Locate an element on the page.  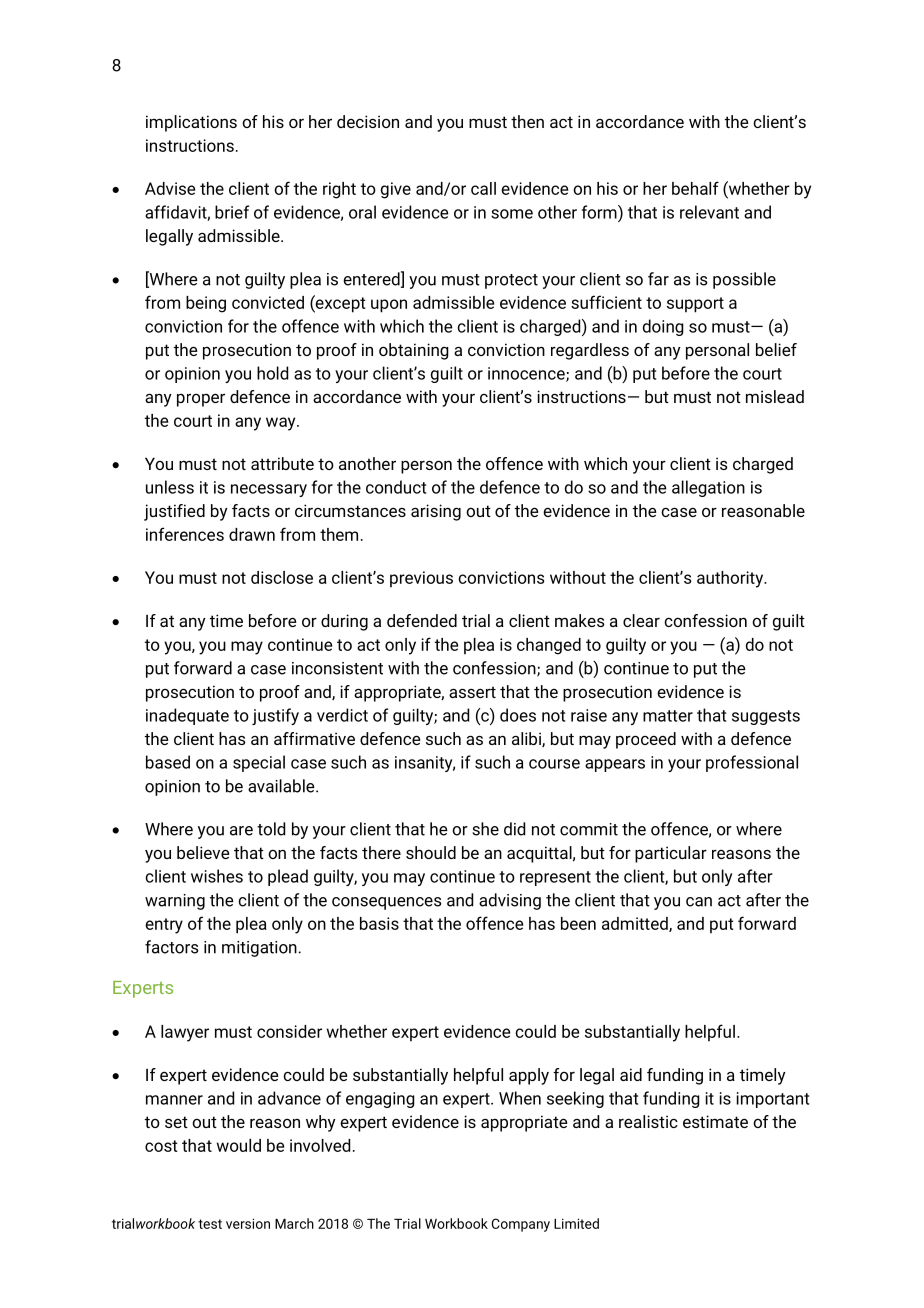
mitigation is located at coordinates (260, 949).
